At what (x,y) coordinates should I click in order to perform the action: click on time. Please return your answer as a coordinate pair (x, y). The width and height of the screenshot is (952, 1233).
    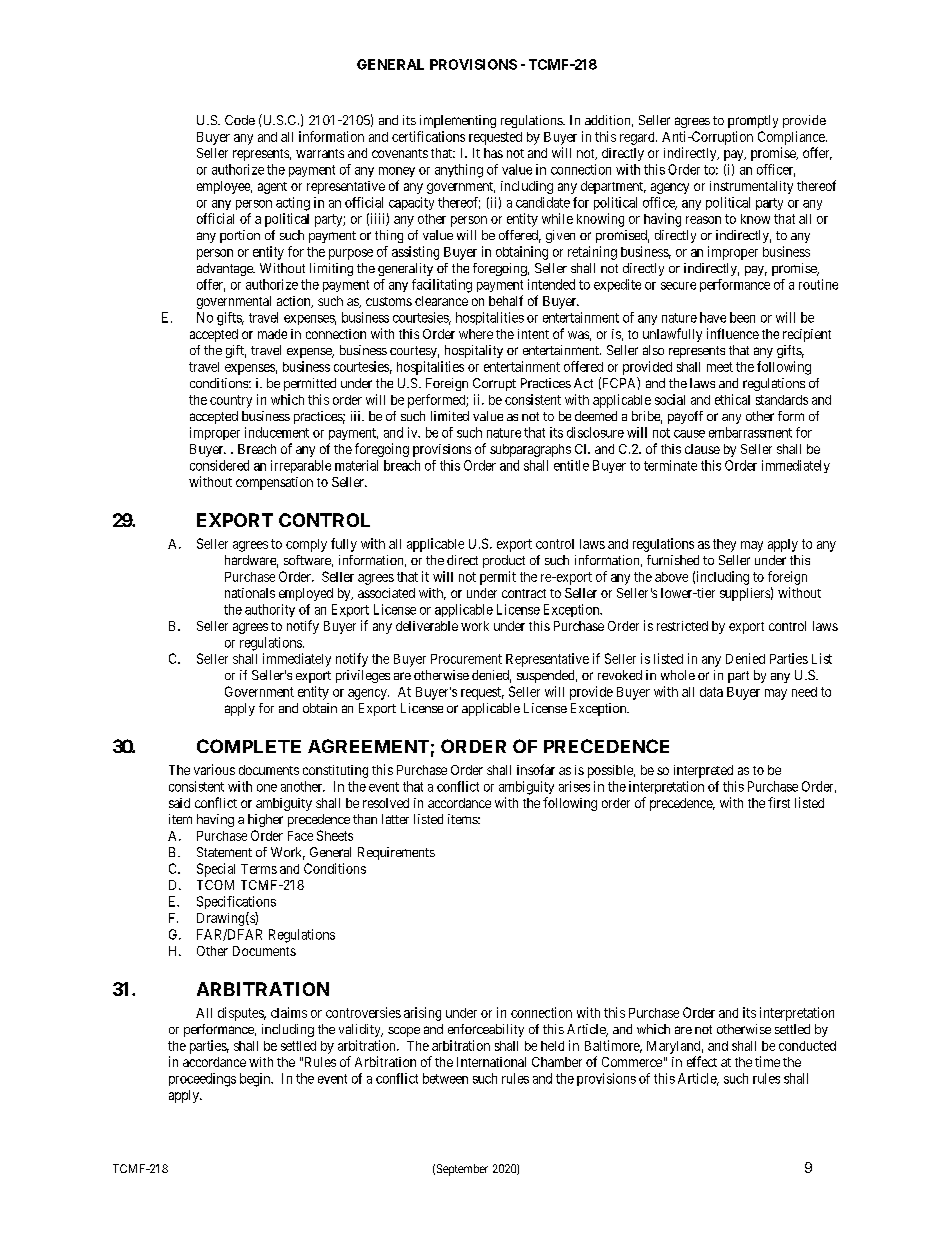
    Looking at the image, I should click on (767, 1061).
